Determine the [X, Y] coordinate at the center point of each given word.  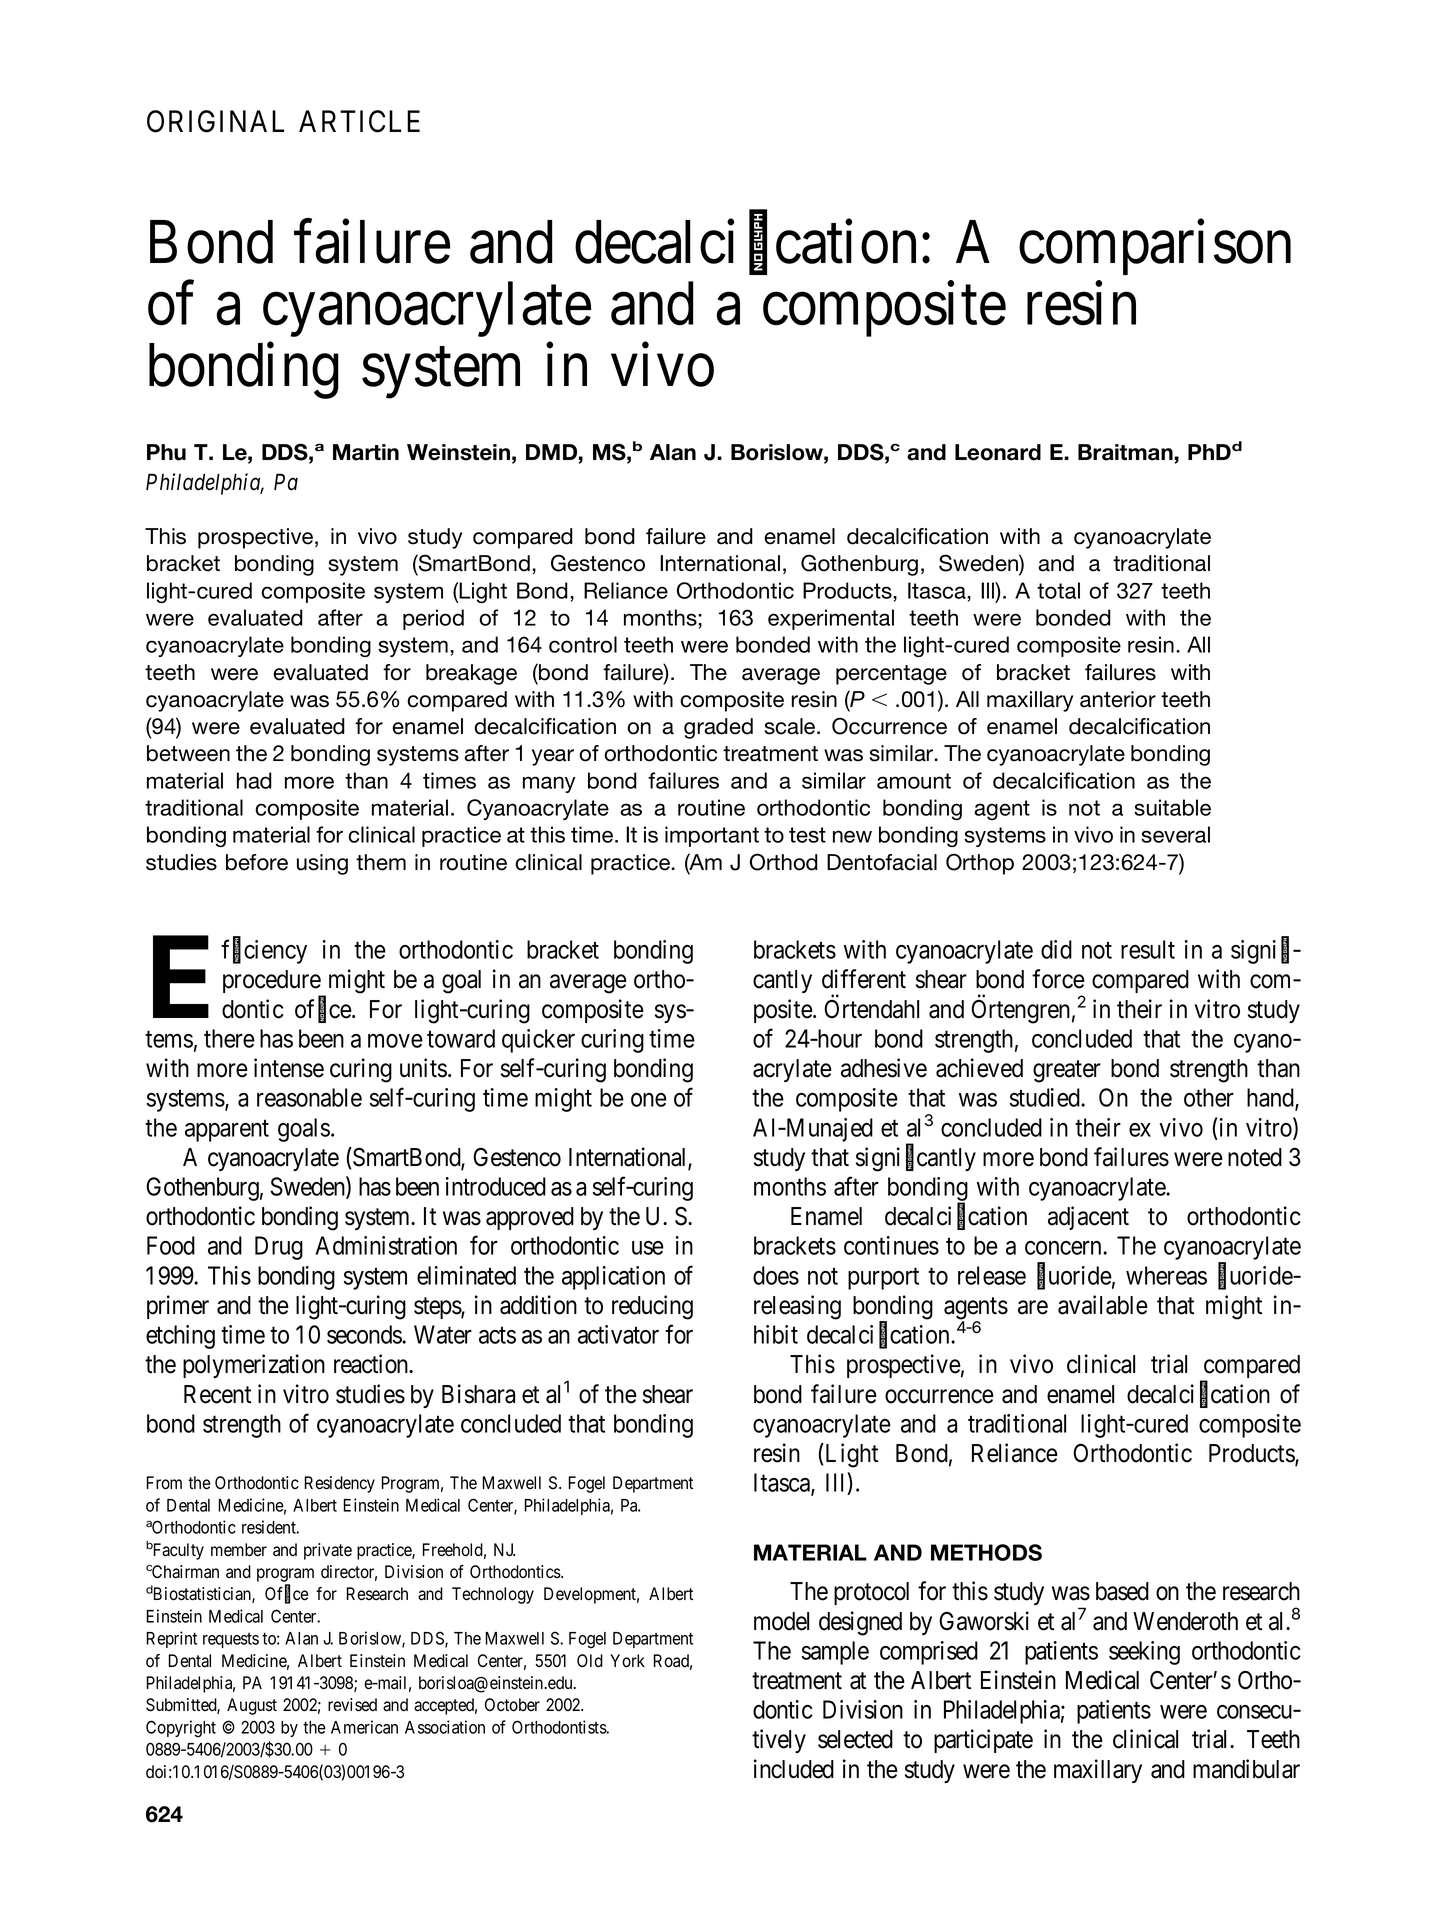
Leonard [998, 452]
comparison [1155, 247]
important [712, 836]
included [794, 1769]
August [252, 1706]
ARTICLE [359, 121]
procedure [272, 983]
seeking [1144, 1653]
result [1148, 949]
